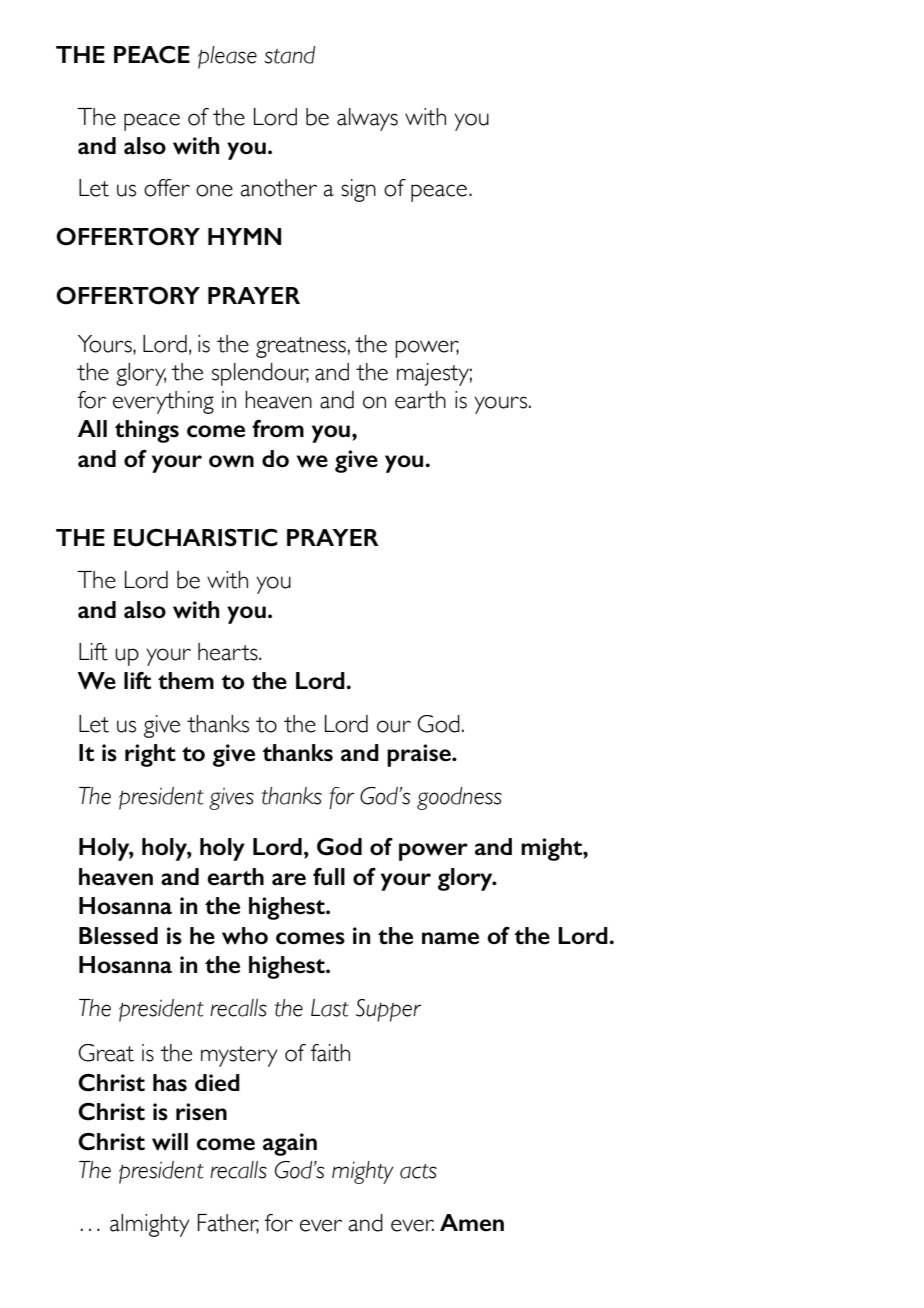 Image resolution: width=924 pixels, height=1308 pixels. I want to click on again, so click(290, 1144).
